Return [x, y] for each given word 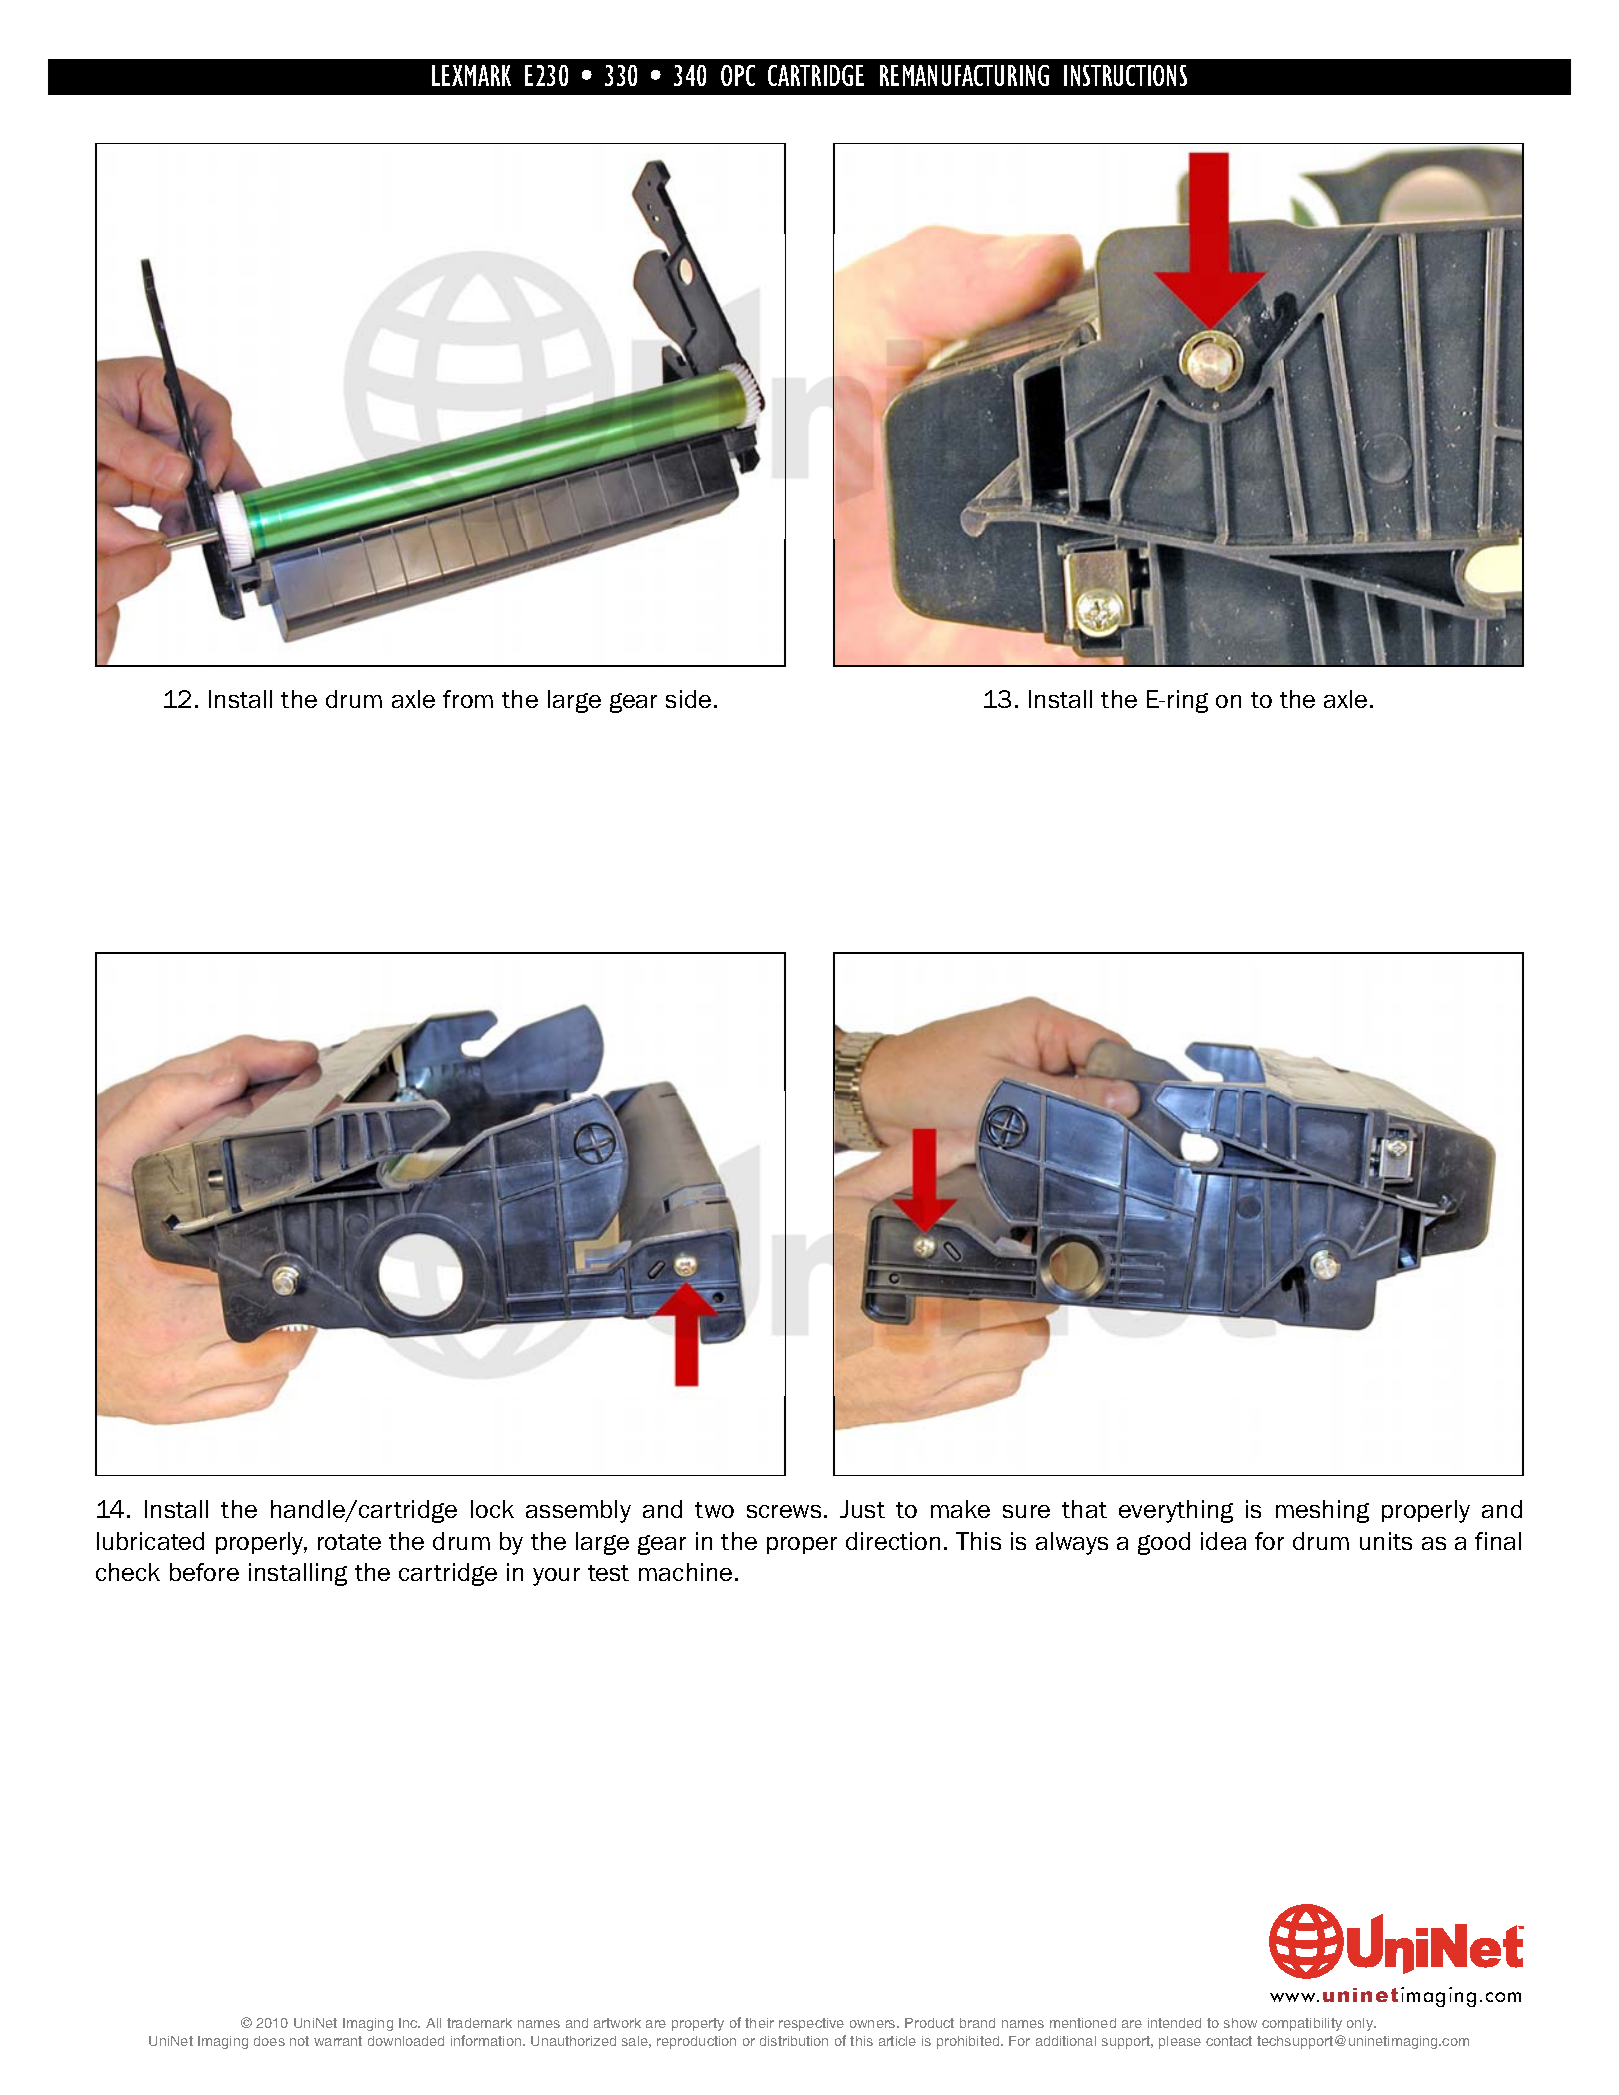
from [468, 699]
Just [862, 1509]
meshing [1322, 1511]
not [299, 2041]
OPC [738, 75]
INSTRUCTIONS [1125, 75]
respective [811, 2024]
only [1361, 2024]
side [688, 699]
